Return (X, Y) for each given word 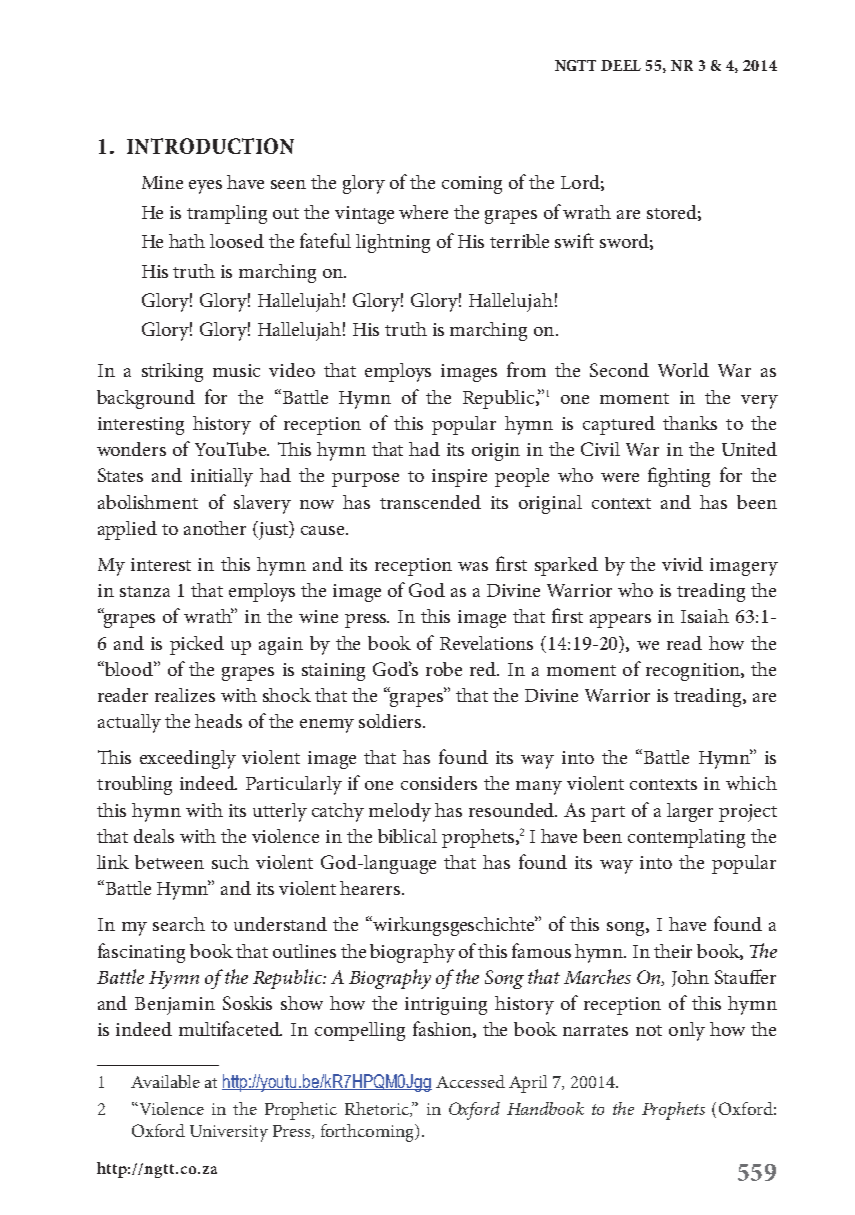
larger (690, 812)
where (423, 212)
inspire (459, 478)
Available (165, 1081)
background (146, 399)
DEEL (621, 65)
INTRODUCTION (210, 146)
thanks (690, 423)
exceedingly (188, 759)
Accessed (470, 1081)
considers (439, 783)
